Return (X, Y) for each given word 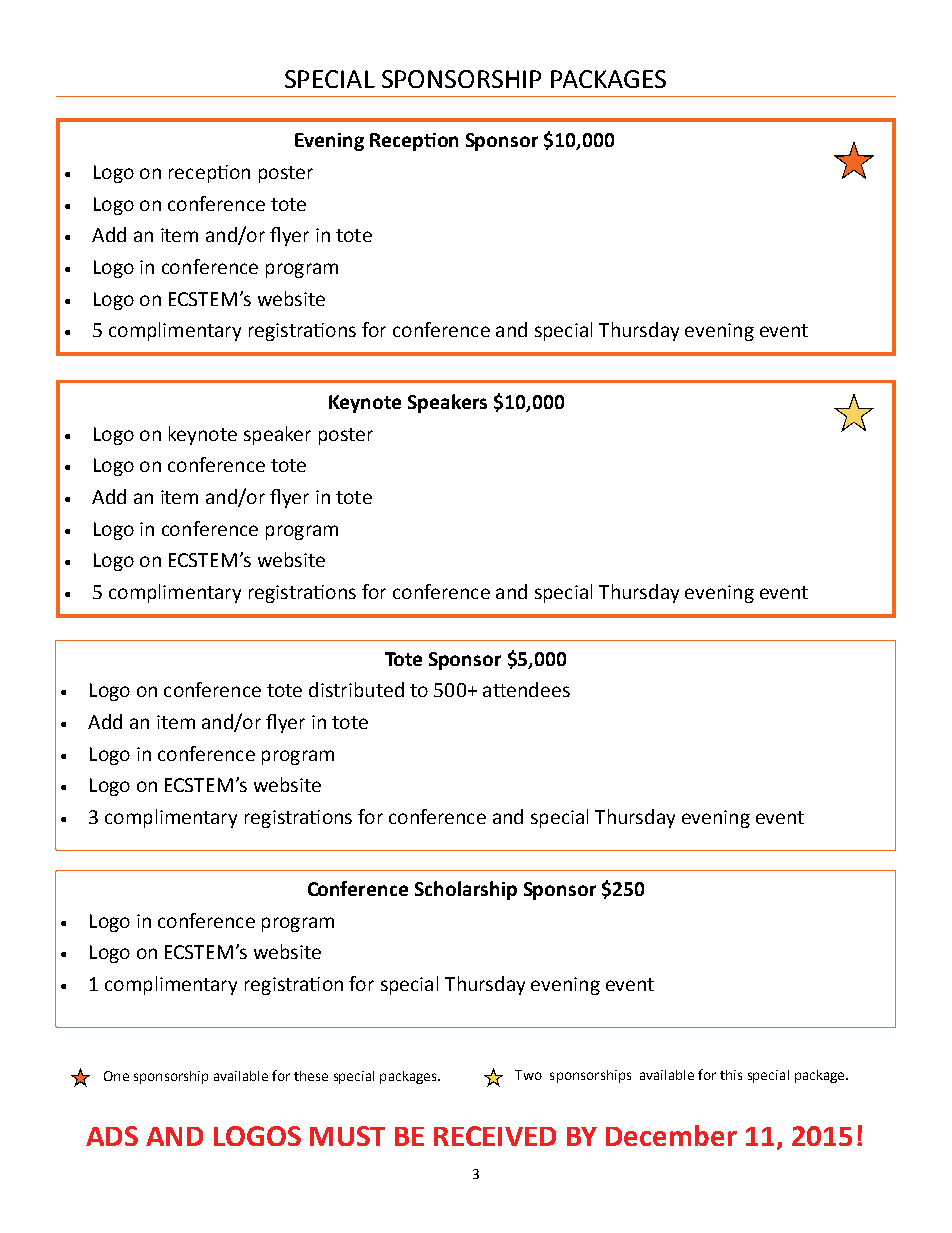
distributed (356, 689)
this (731, 1075)
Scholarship (466, 890)
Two (528, 1075)
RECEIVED (495, 1136)
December (671, 1135)
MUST (347, 1136)
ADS (112, 1136)
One (116, 1076)
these (311, 1076)
